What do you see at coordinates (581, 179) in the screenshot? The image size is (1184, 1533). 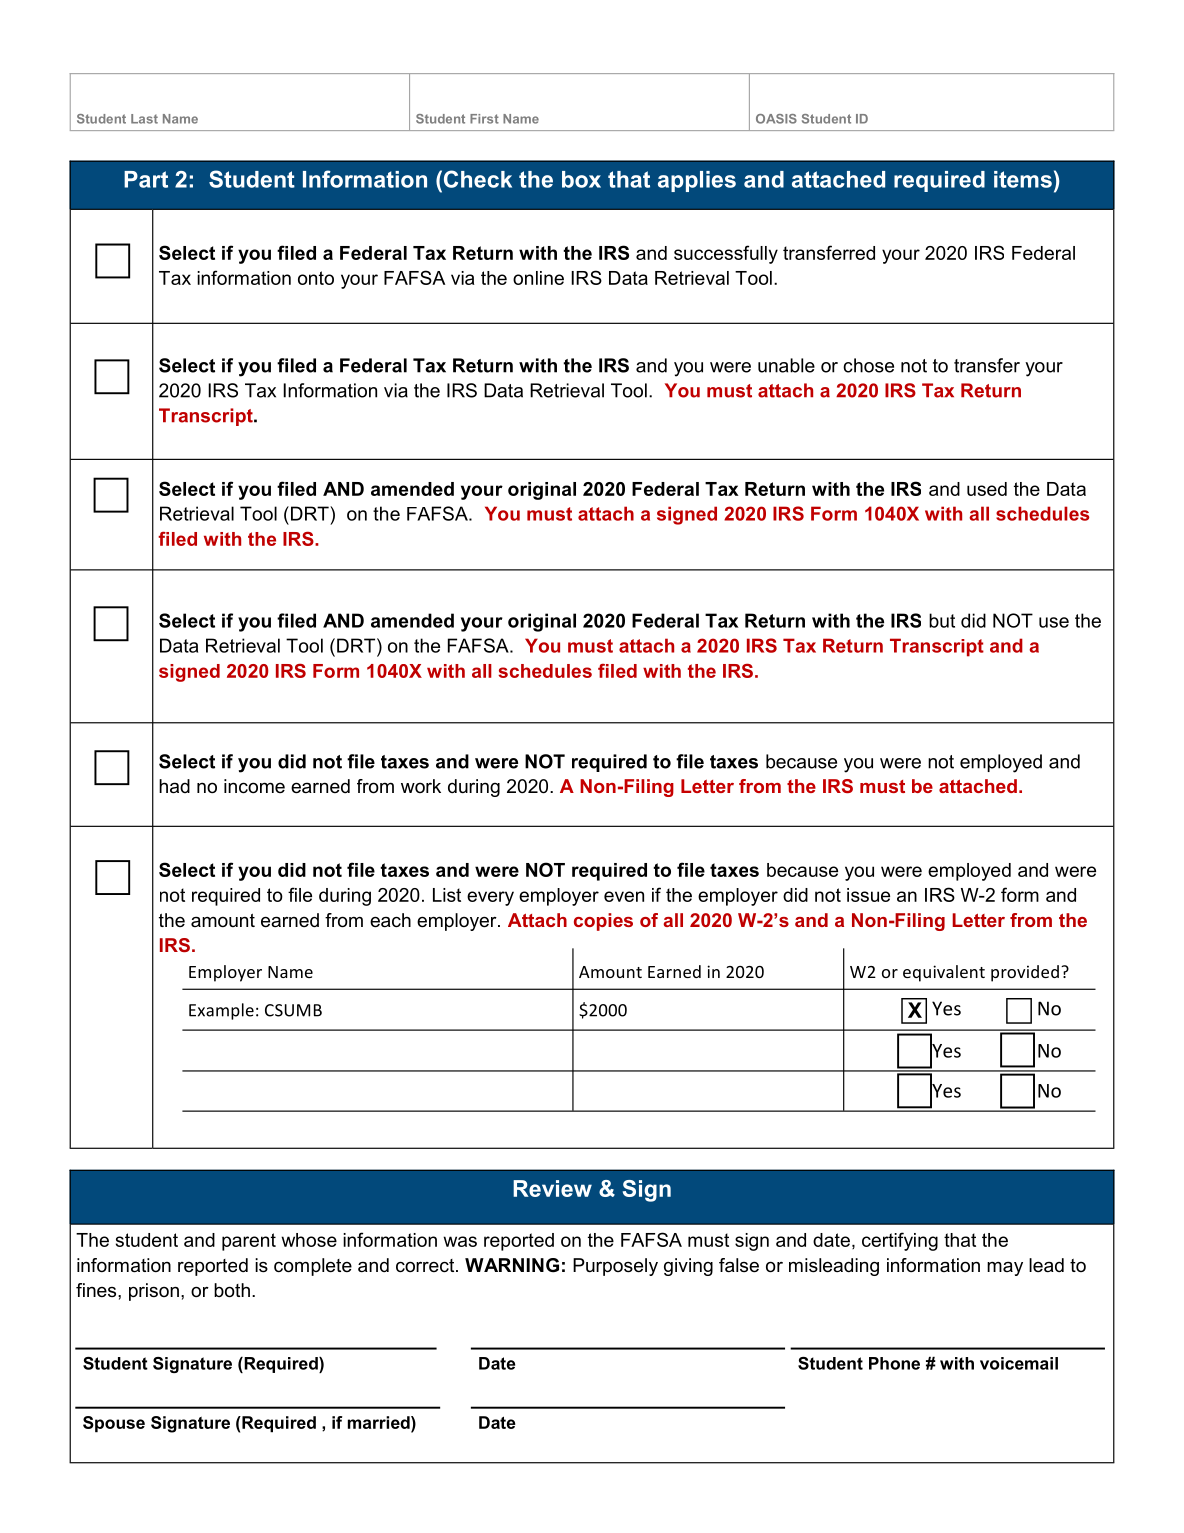 I see `box` at bounding box center [581, 179].
